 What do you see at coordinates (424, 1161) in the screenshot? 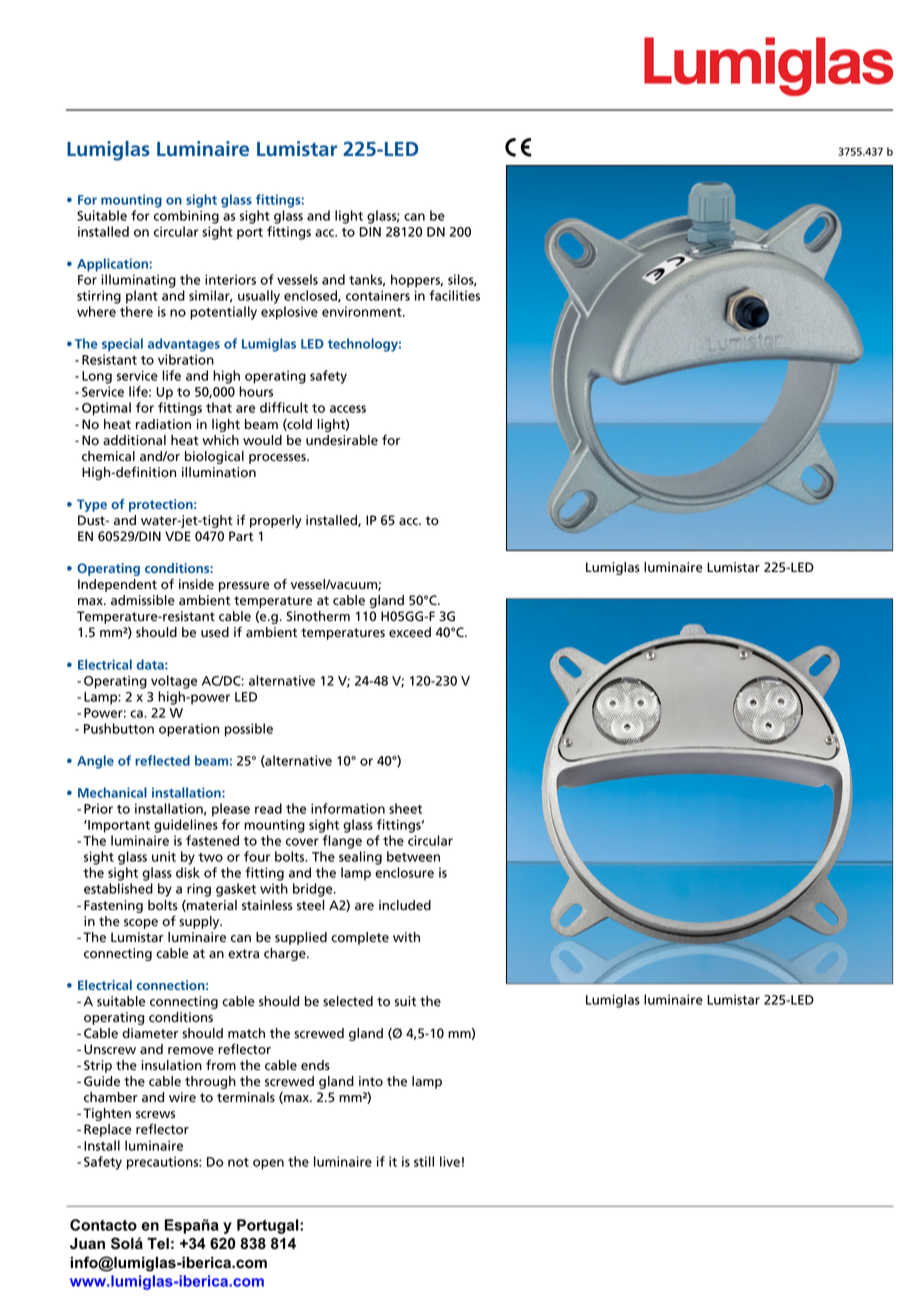
I see `still` at bounding box center [424, 1161].
